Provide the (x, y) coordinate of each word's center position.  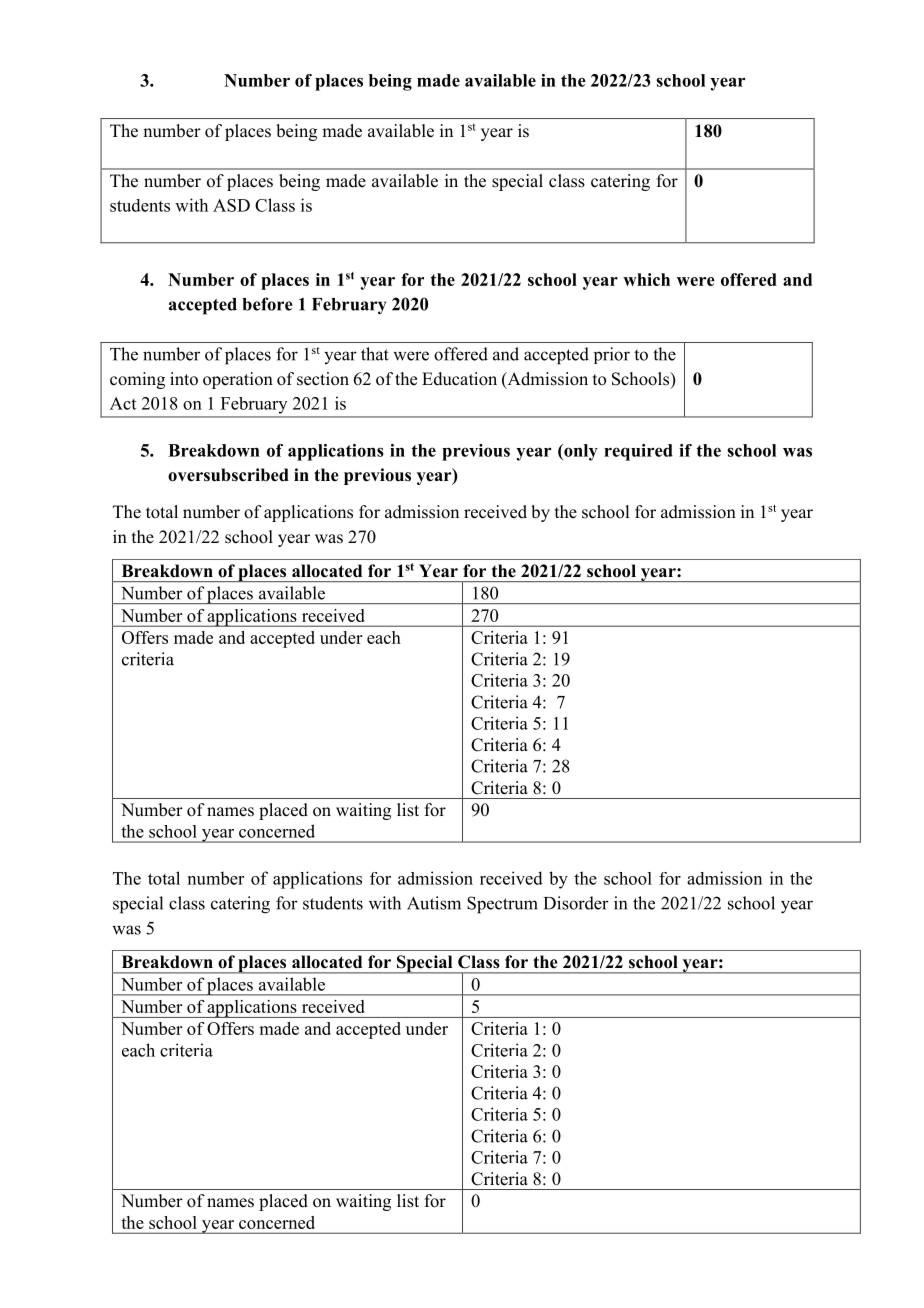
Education (459, 379)
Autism (434, 903)
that (375, 354)
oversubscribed (228, 475)
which (646, 279)
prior (612, 355)
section (323, 379)
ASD (231, 205)
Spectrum (502, 905)
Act (123, 403)
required (638, 452)
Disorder (576, 903)
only (580, 452)
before (268, 304)
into (184, 379)
